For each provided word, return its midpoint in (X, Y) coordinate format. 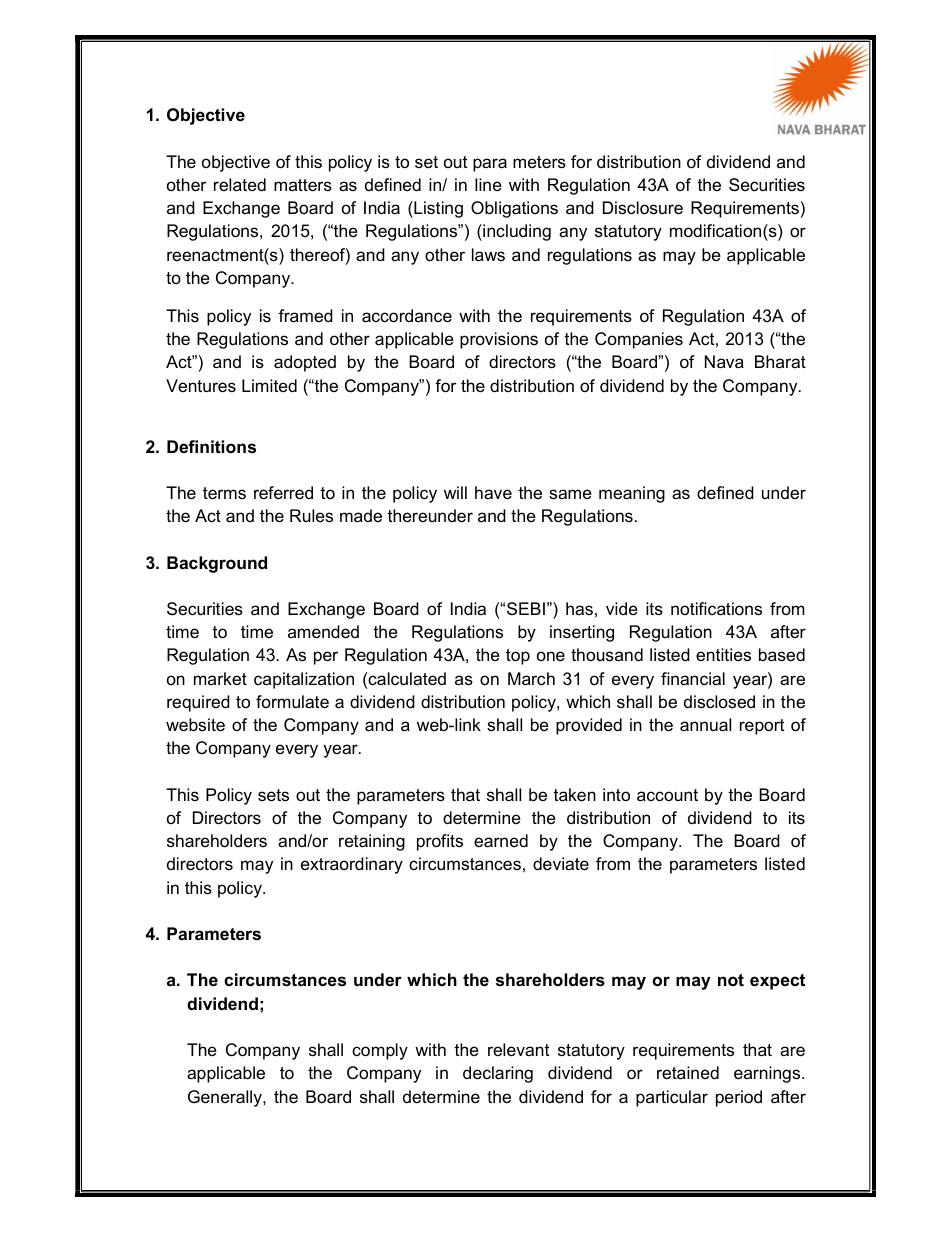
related (240, 184)
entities (723, 655)
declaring (498, 1074)
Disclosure (643, 208)
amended (323, 632)
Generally (226, 1098)
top (518, 657)
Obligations (514, 209)
